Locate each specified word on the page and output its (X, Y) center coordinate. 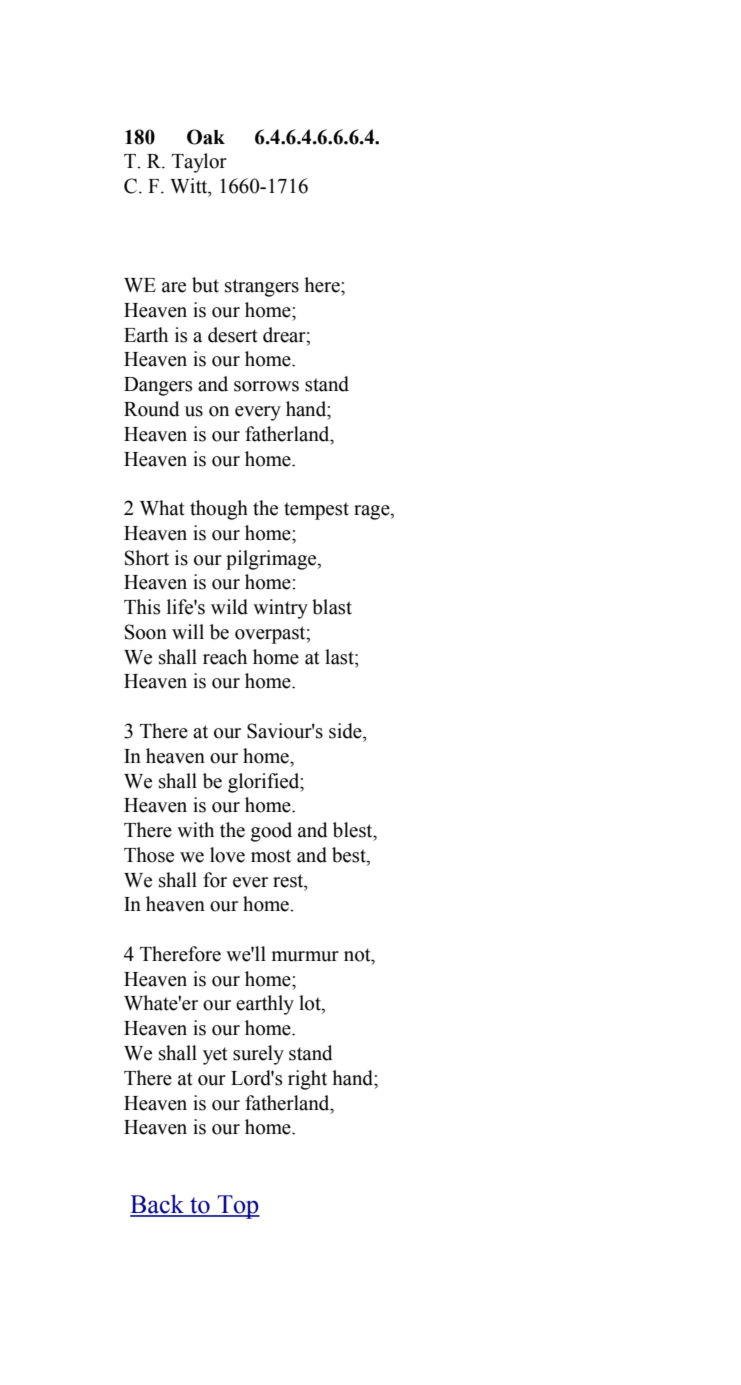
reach (225, 657)
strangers (262, 288)
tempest (316, 511)
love (227, 855)
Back (158, 1205)
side (346, 731)
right (307, 1080)
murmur (305, 956)
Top (238, 1207)
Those (149, 855)
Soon (146, 632)
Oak (206, 137)
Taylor (199, 163)
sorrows (266, 386)
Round (152, 409)
